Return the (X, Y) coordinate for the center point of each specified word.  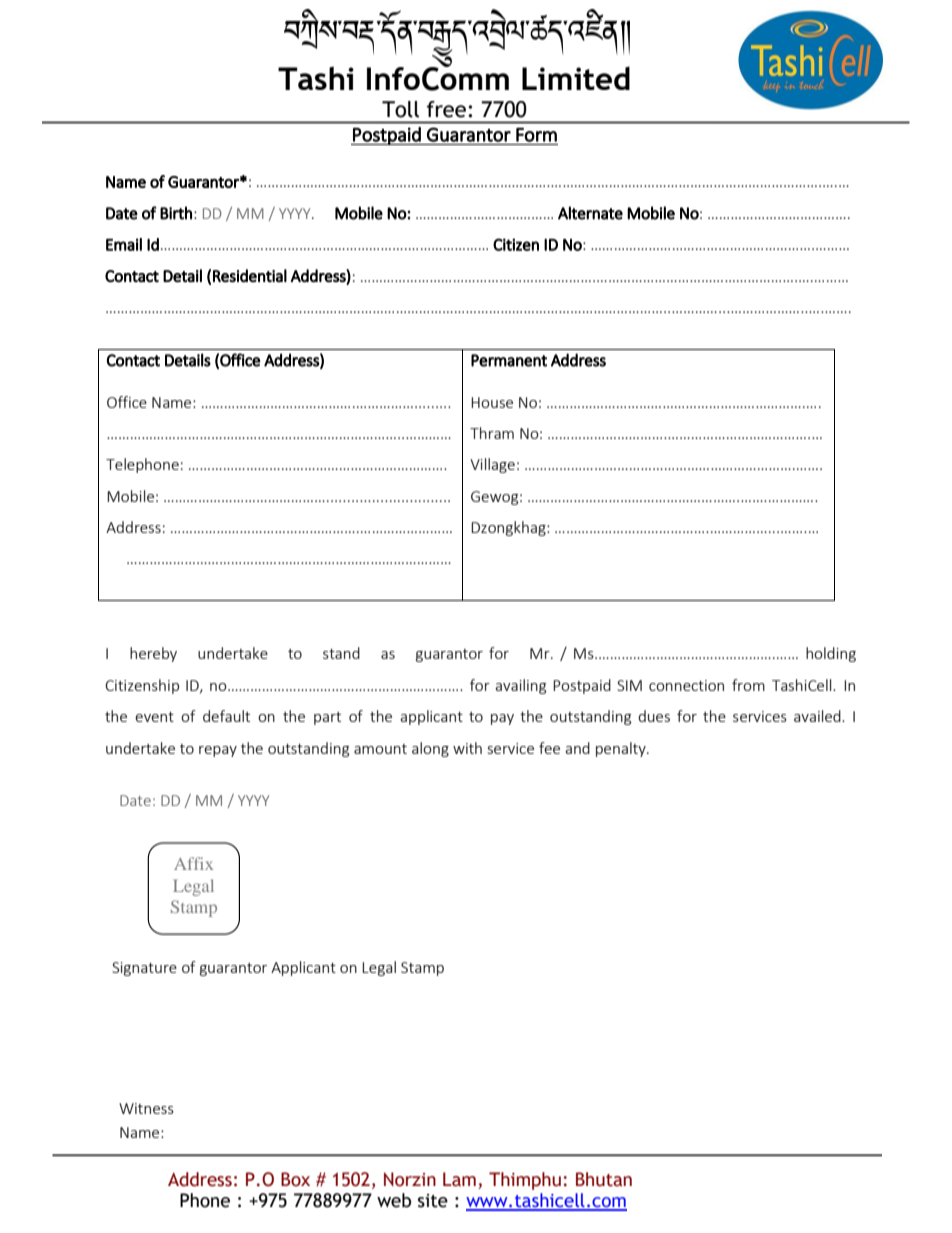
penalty (622, 749)
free (446, 109)
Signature (144, 969)
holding (831, 654)
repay (218, 751)
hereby (153, 654)
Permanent (509, 360)
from (748, 685)
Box (295, 1179)
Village (492, 465)
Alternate (590, 213)
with (467, 748)
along (430, 749)
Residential (250, 276)
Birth (176, 213)
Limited (576, 78)
